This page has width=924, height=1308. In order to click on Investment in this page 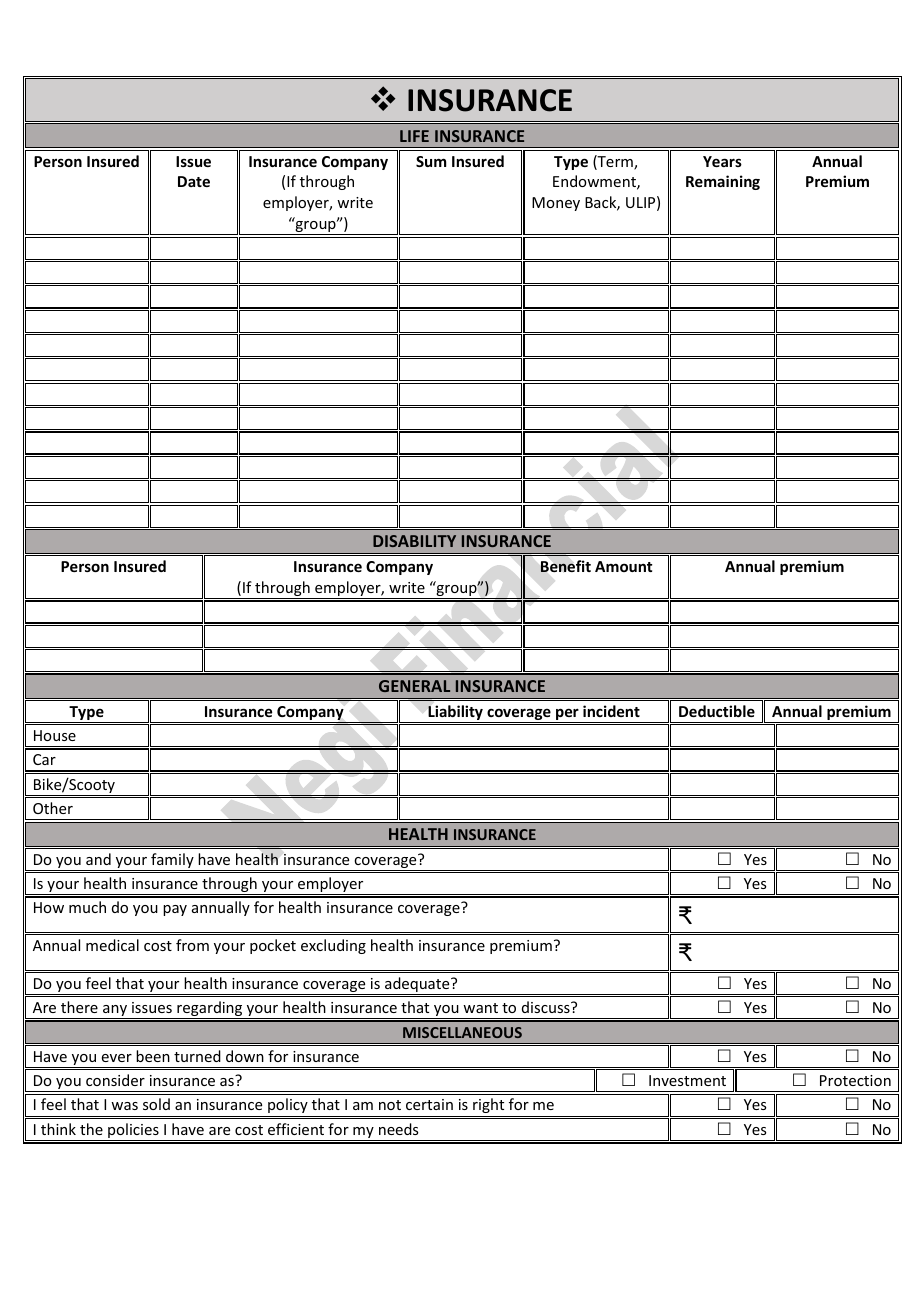, I will do `click(687, 1080)`.
